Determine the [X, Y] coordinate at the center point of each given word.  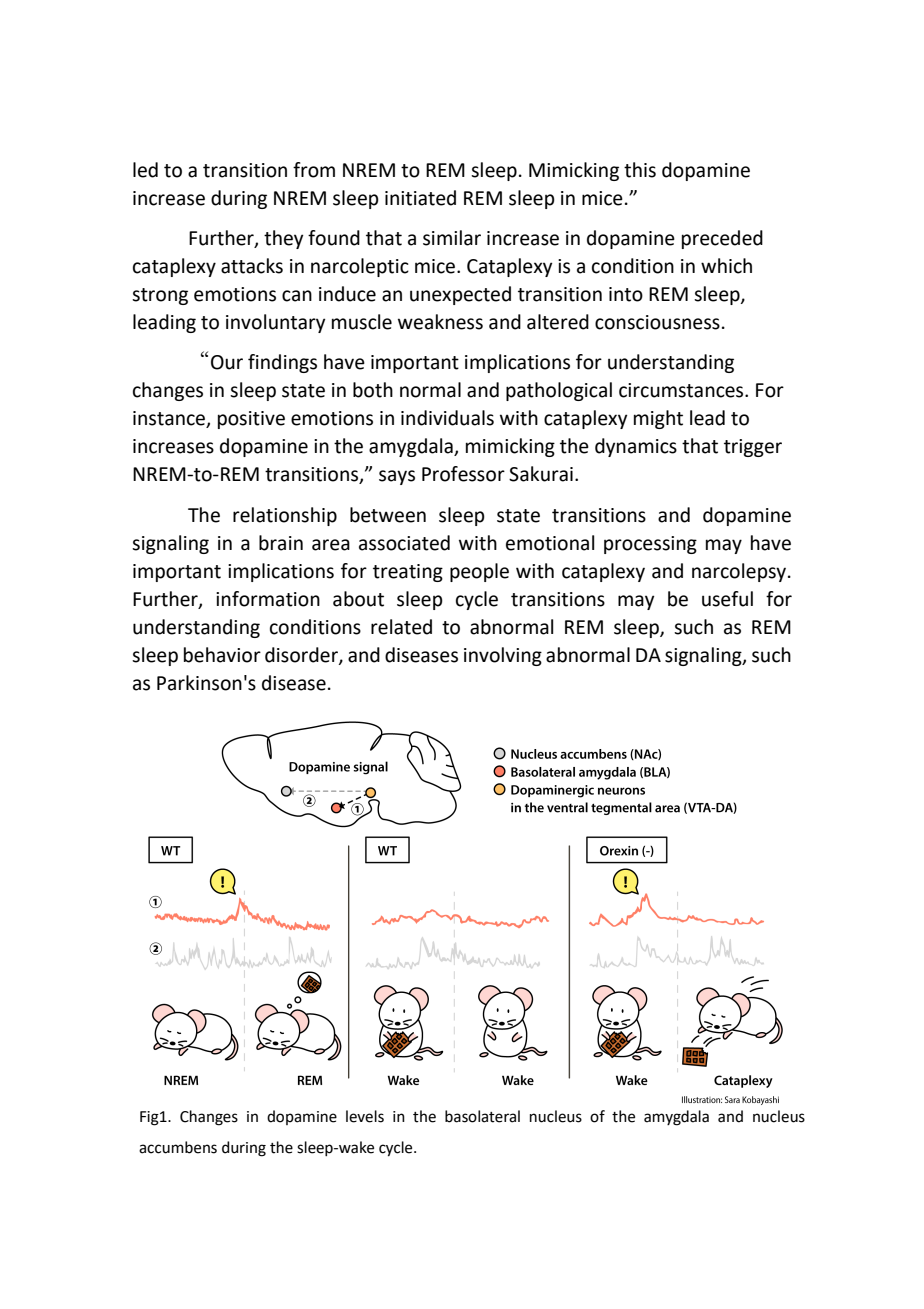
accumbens [178, 1147]
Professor [463, 474]
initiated [420, 198]
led [145, 170]
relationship [285, 516]
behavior [222, 655]
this [640, 170]
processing [650, 545]
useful [727, 599]
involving [503, 656]
